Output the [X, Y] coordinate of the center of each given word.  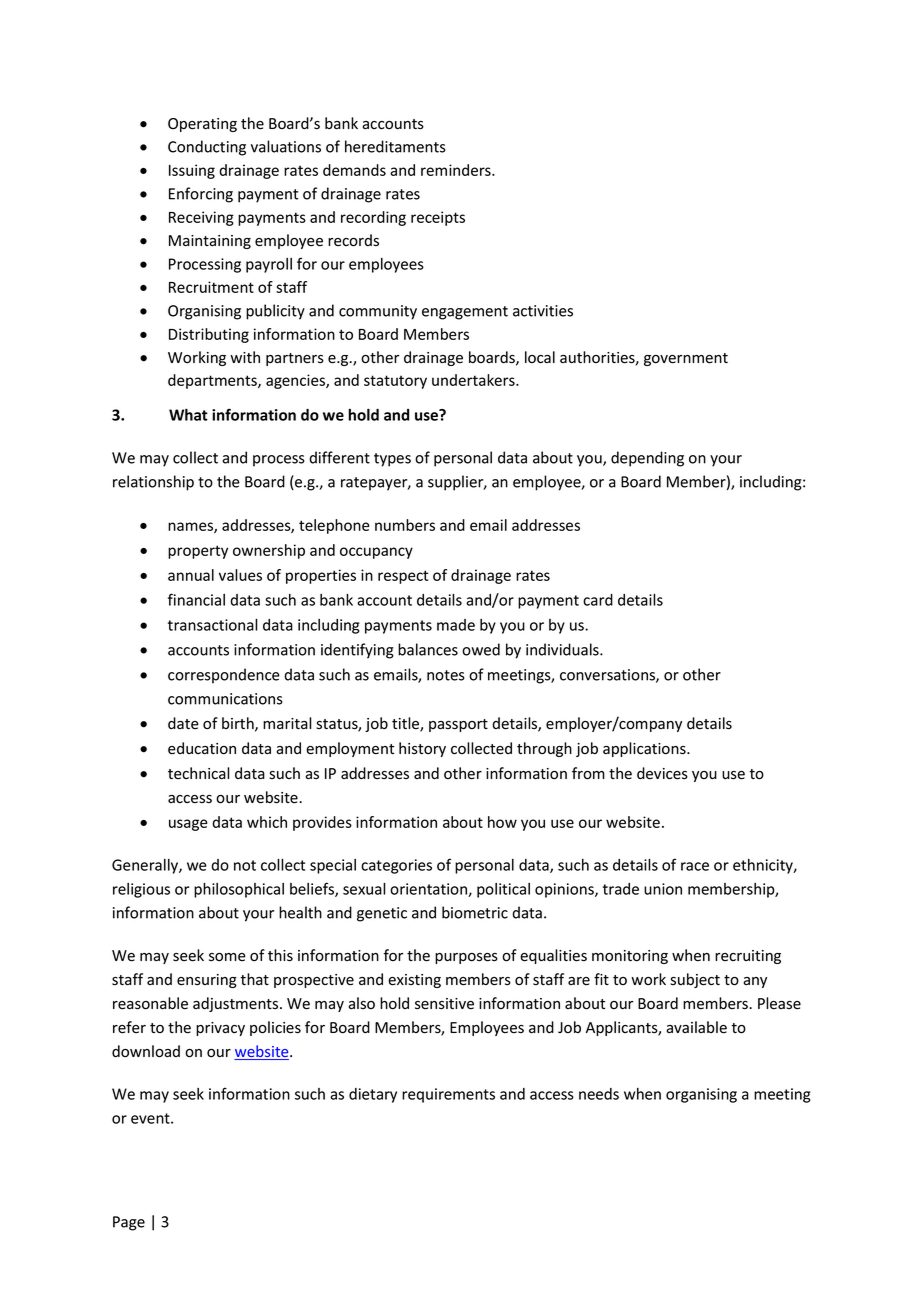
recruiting [748, 957]
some [227, 957]
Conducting [207, 148]
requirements [448, 1095]
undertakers [474, 380]
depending [647, 459]
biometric [475, 912]
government [686, 359]
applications [645, 749]
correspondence [224, 676]
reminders [457, 170]
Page [129, 1223]
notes [446, 675]
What [188, 415]
